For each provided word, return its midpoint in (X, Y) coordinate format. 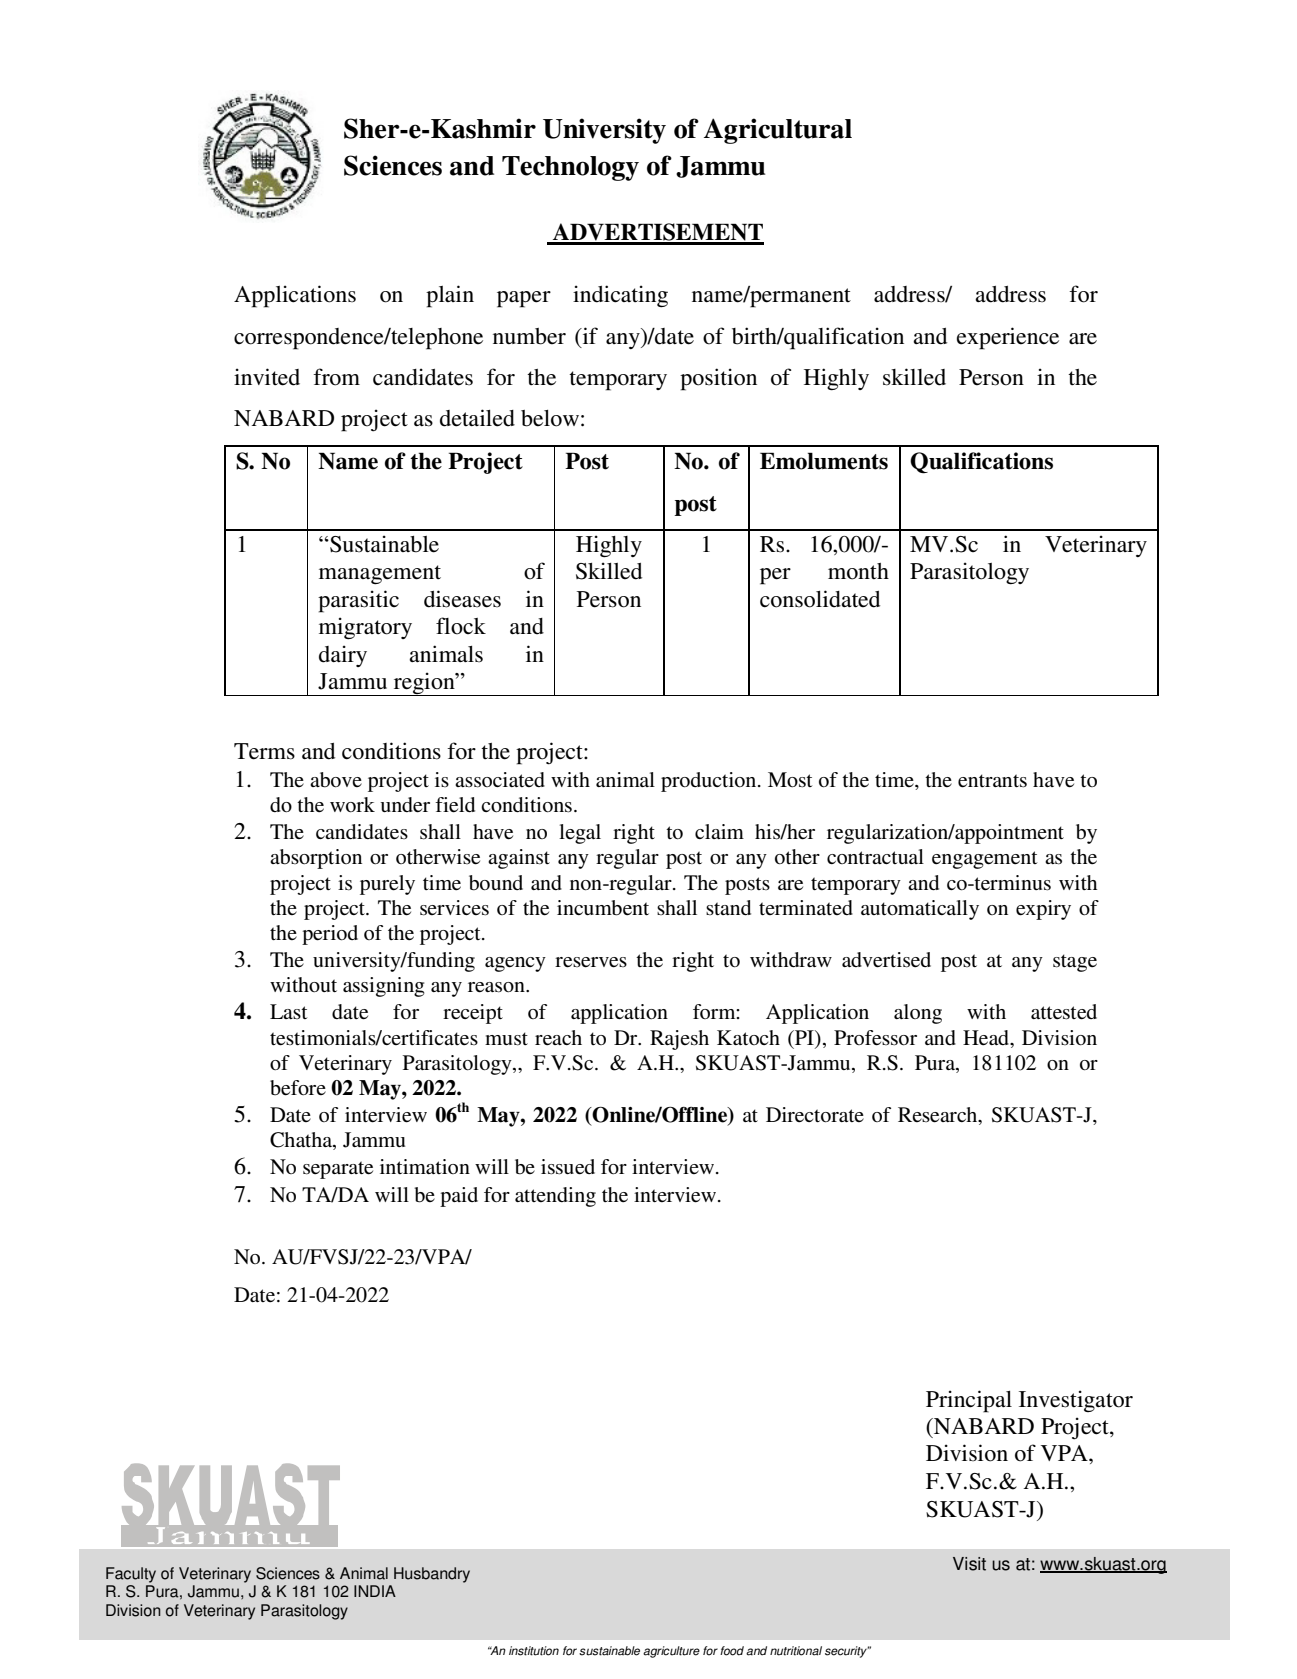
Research (939, 1116)
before (298, 1088)
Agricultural (778, 131)
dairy (343, 656)
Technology (570, 168)
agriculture (671, 1652)
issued (568, 1167)
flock (461, 626)
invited (267, 377)
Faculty (131, 1575)
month (858, 571)
